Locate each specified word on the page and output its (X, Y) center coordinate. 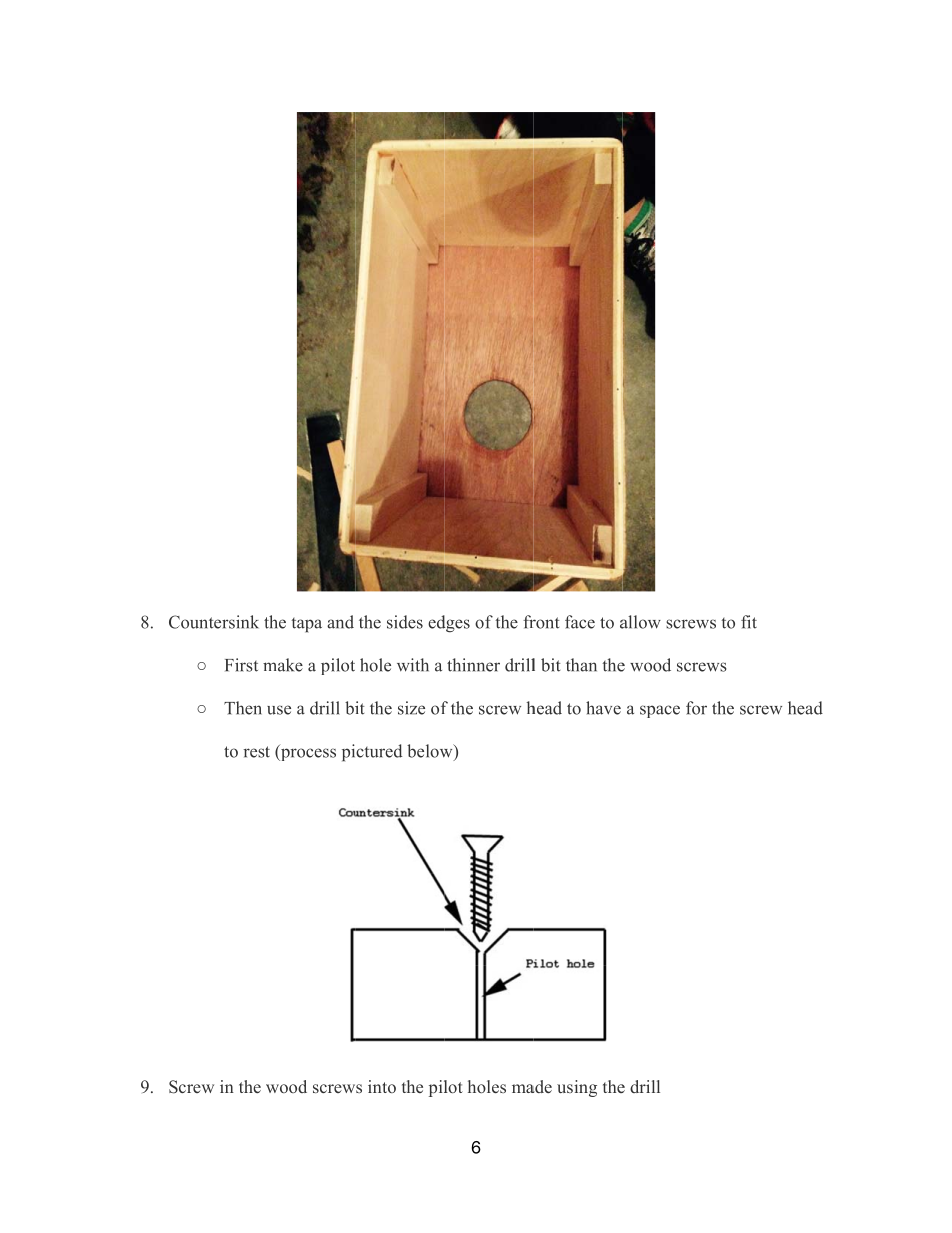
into (382, 1086)
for (696, 708)
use (279, 710)
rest (256, 752)
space (660, 711)
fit (749, 622)
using (577, 1088)
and (340, 622)
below (431, 752)
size (411, 708)
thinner (473, 665)
